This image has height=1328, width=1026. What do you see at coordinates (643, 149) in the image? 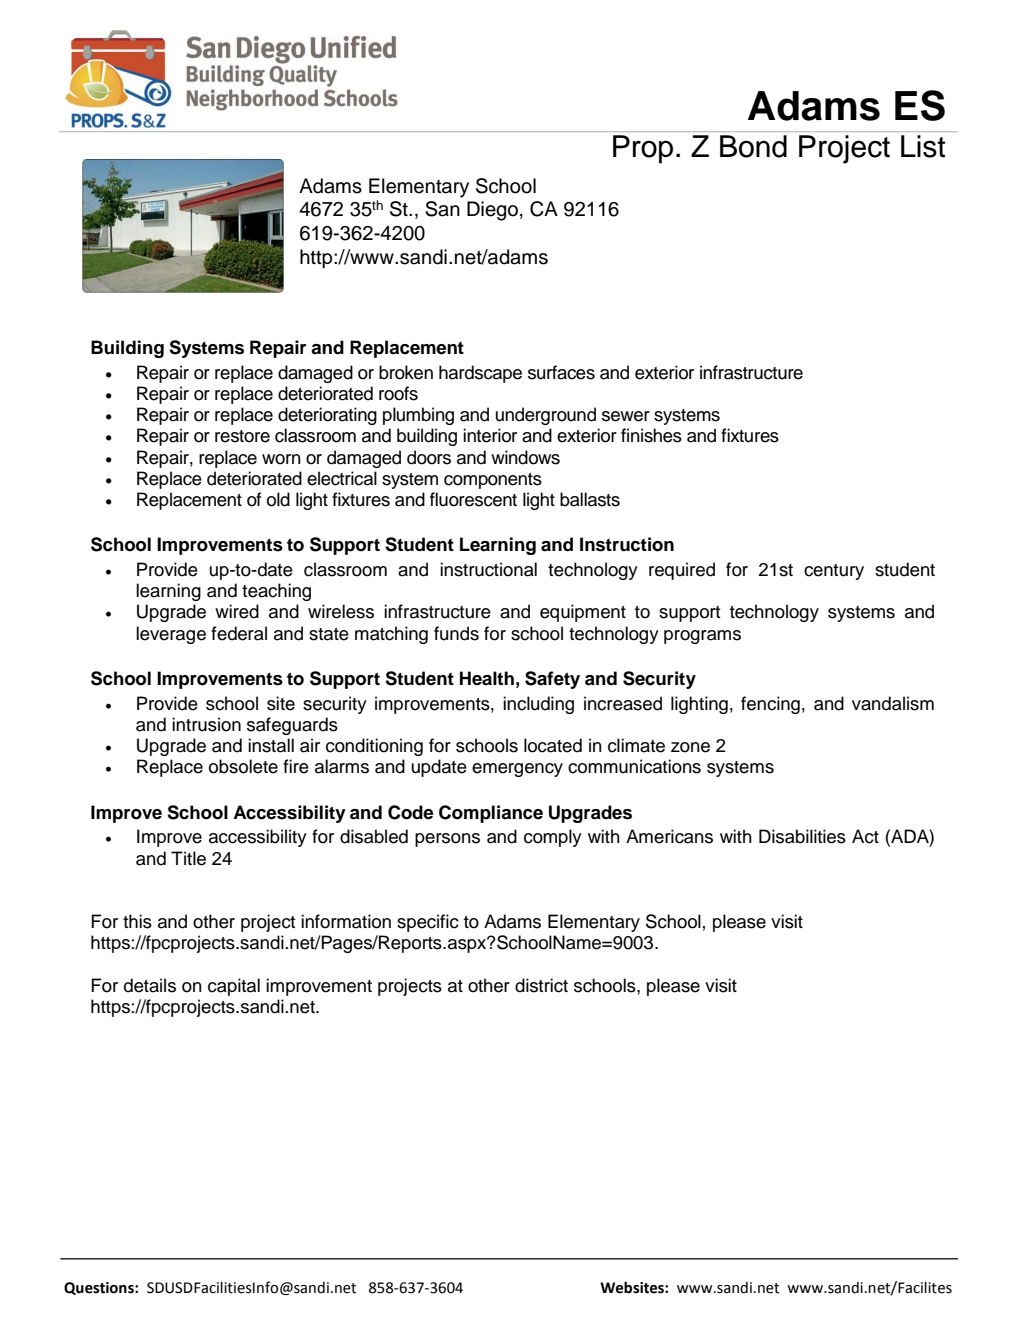
I see `Prop` at bounding box center [643, 149].
